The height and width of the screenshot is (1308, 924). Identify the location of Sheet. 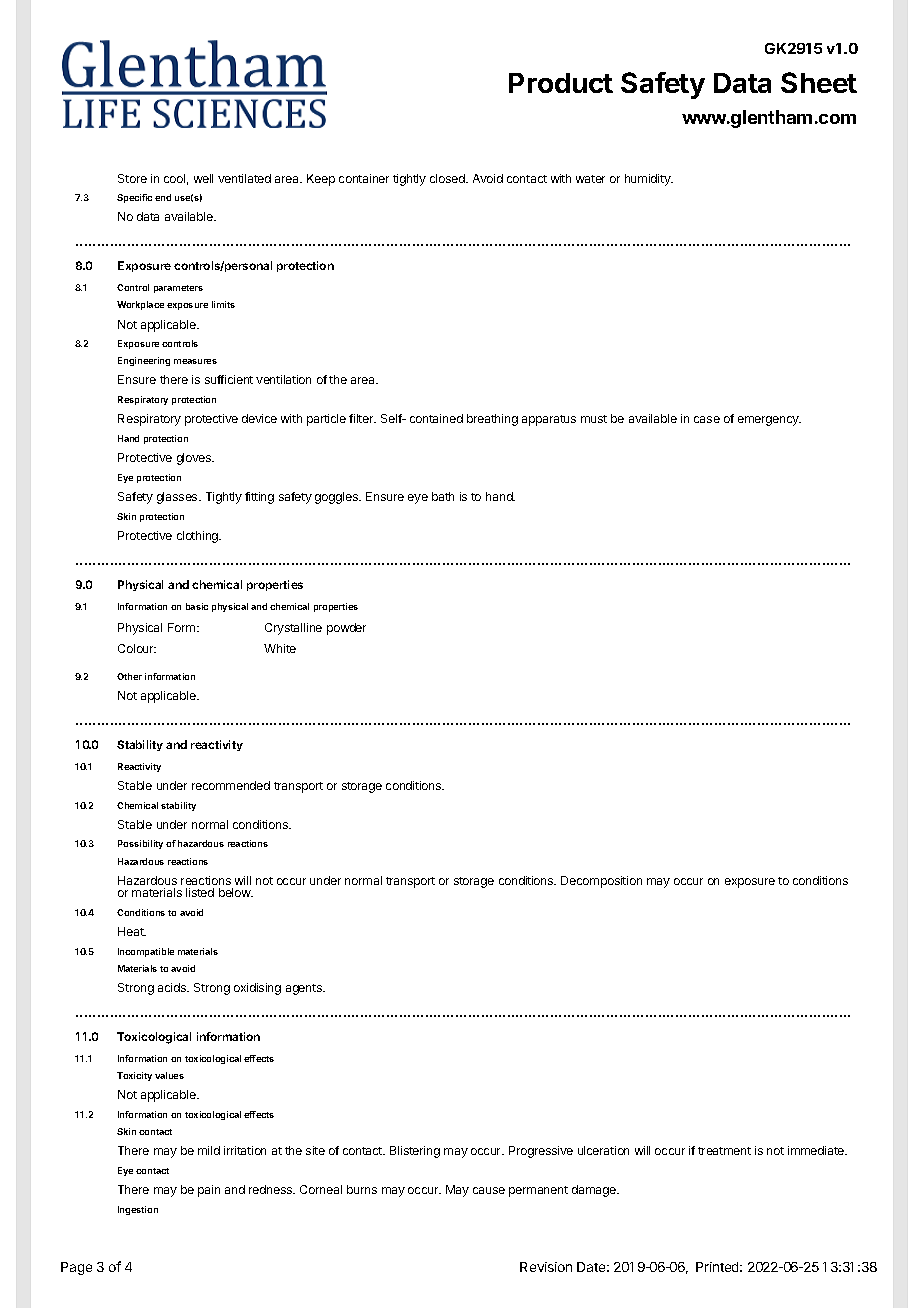
(819, 82).
